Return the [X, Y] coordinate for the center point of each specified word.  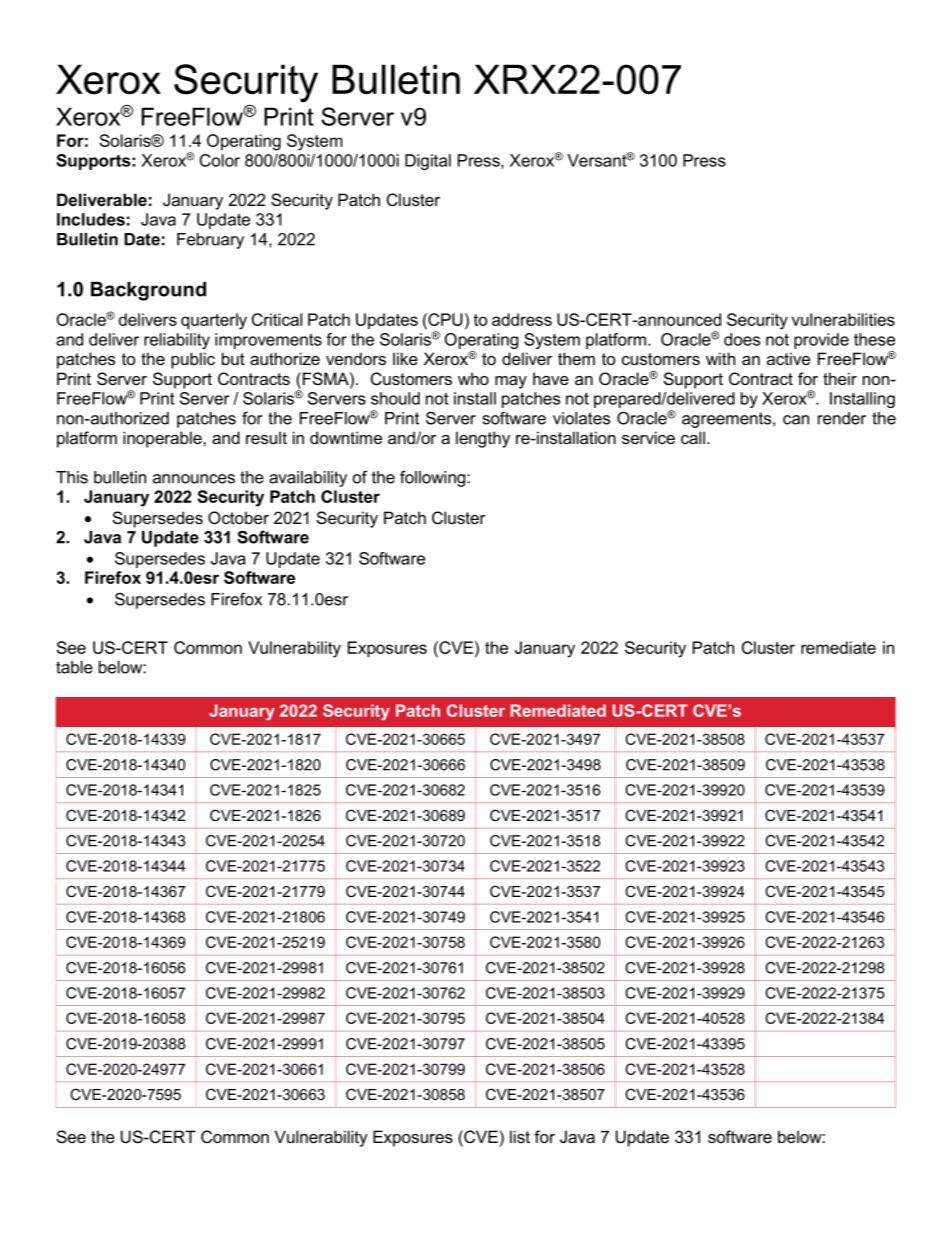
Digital [428, 162]
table [74, 667]
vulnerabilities [843, 319]
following [434, 478]
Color [220, 160]
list [520, 1136]
